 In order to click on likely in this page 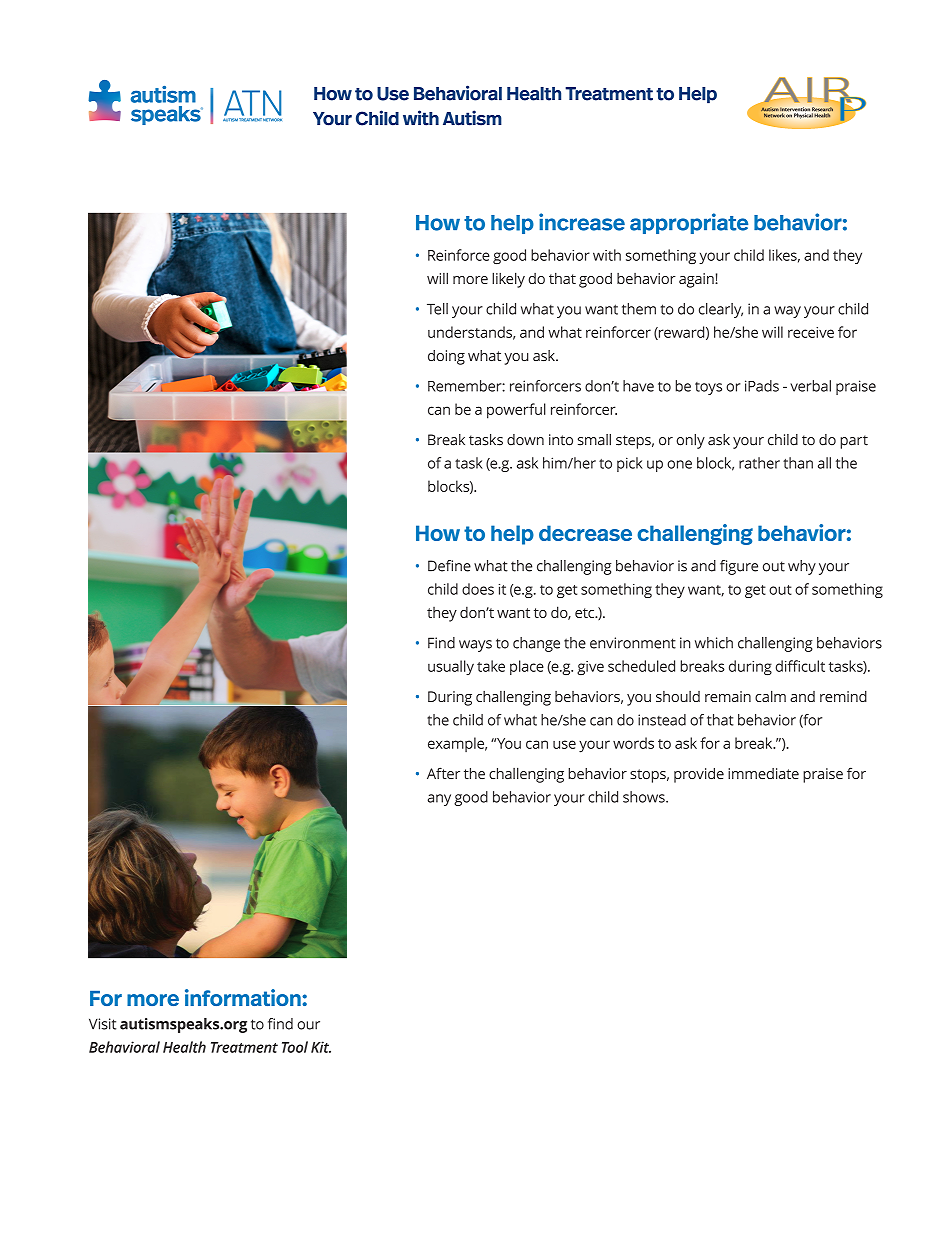, I will do `click(508, 280)`.
